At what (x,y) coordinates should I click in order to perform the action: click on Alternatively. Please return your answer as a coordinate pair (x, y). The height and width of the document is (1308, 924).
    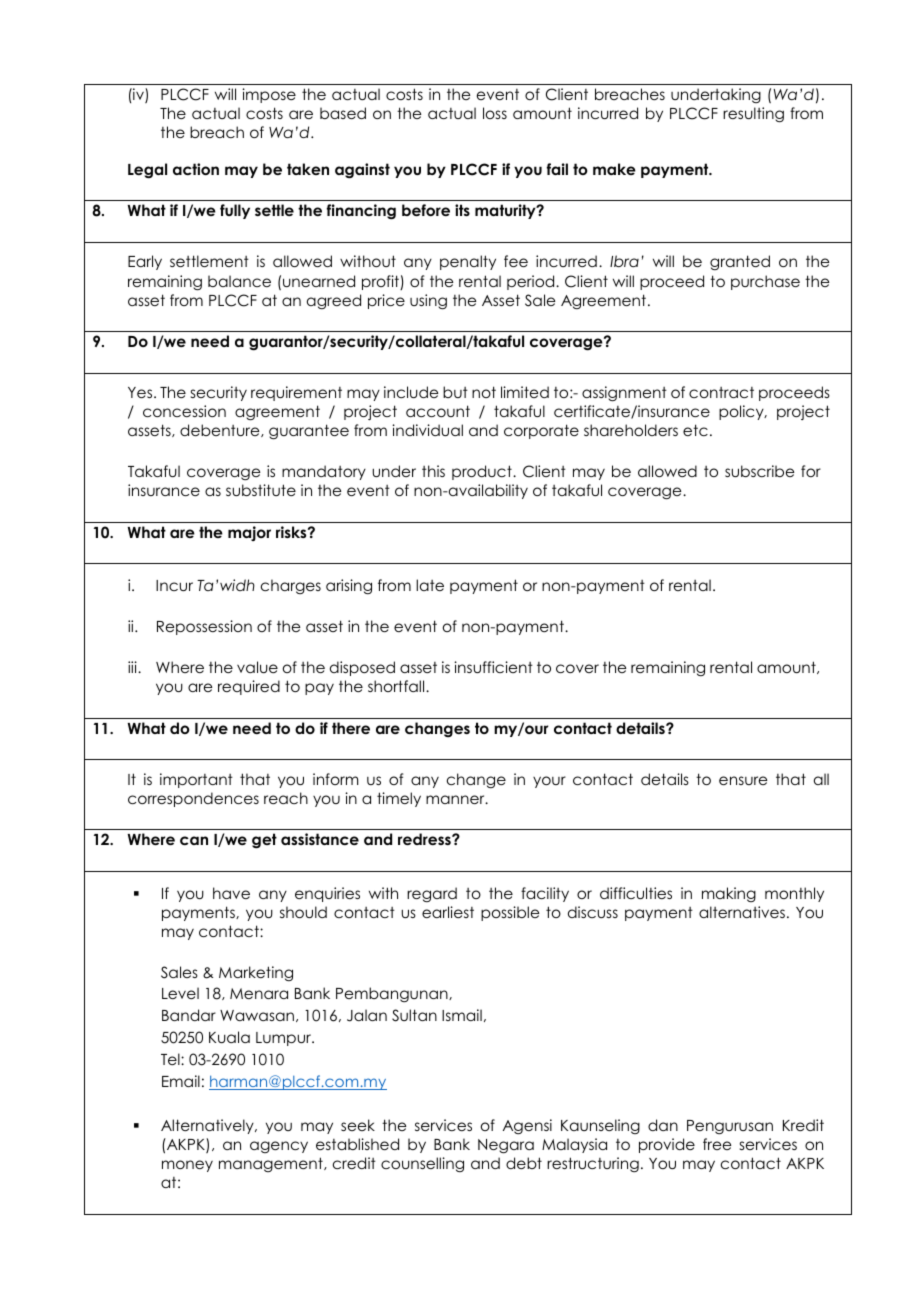
    Looking at the image, I should click on (208, 1126).
